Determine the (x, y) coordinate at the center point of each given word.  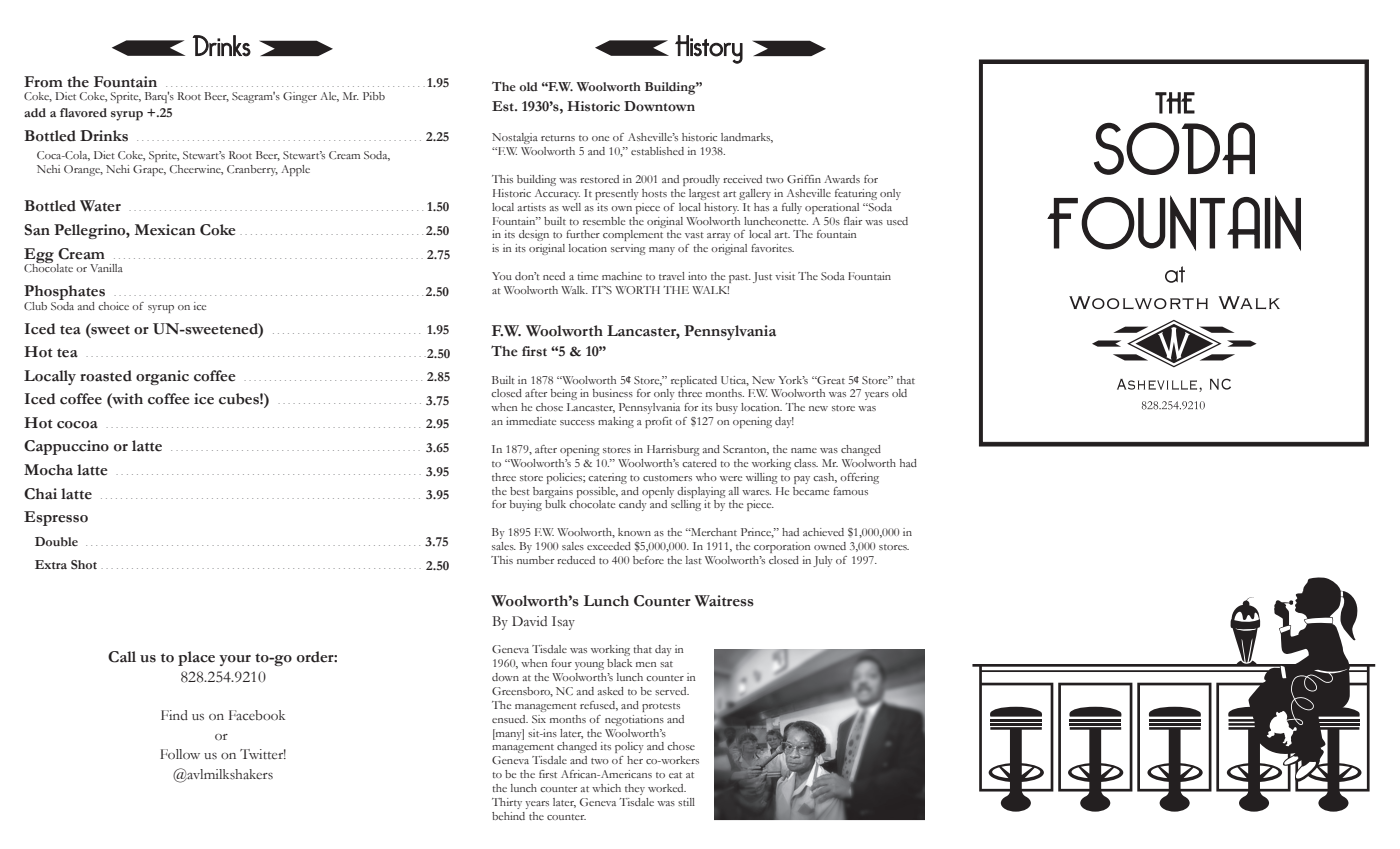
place (196, 658)
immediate (531, 421)
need (554, 276)
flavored (83, 113)
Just (762, 277)
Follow (180, 754)
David (529, 621)
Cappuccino (66, 447)
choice (113, 306)
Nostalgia (515, 138)
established (657, 151)
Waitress (724, 601)
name (804, 450)
